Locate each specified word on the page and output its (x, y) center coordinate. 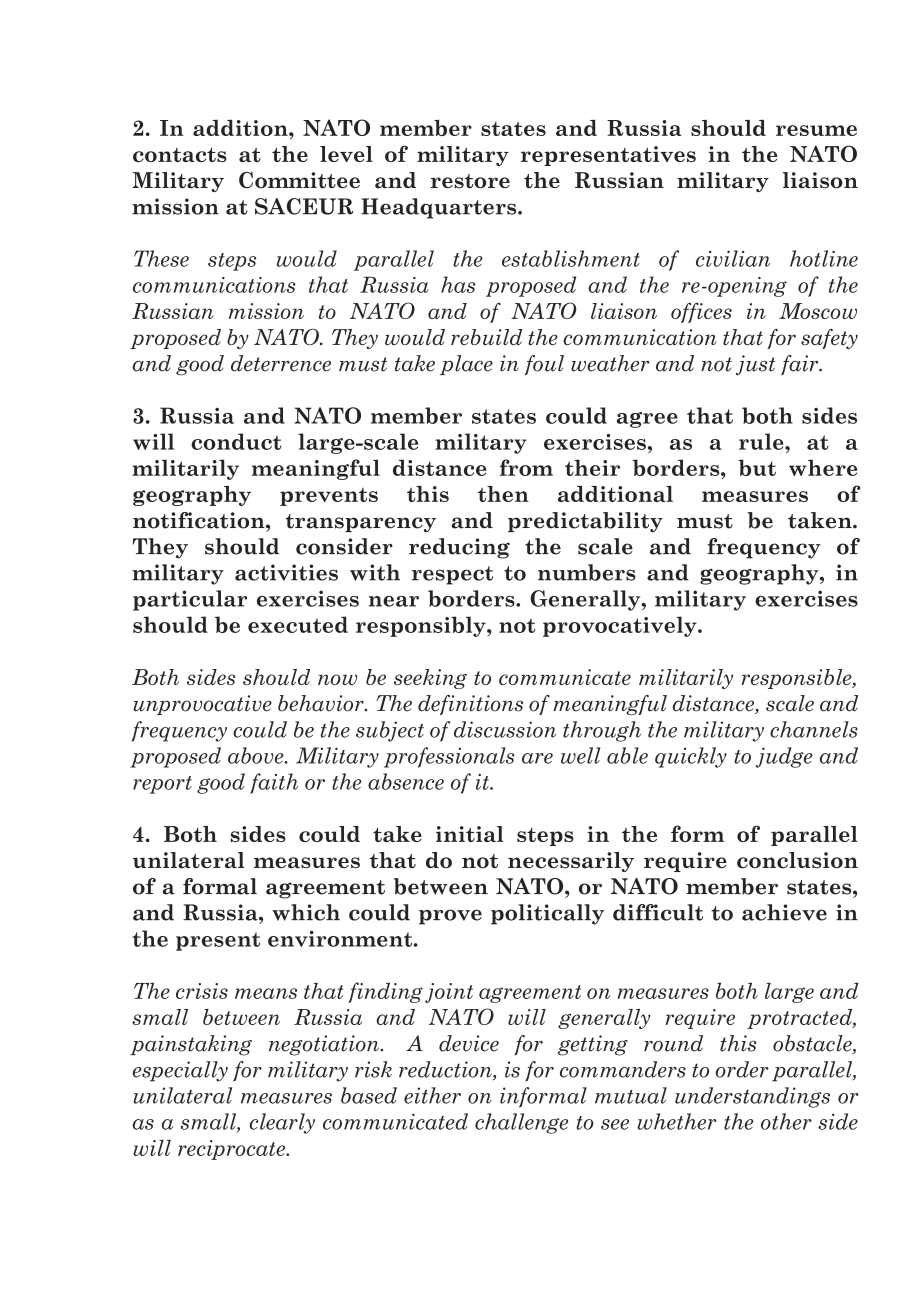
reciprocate (233, 1150)
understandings (752, 1097)
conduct (236, 441)
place (466, 365)
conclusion (797, 860)
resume (816, 130)
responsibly (422, 626)
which (306, 912)
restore (470, 181)
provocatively (621, 626)
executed (298, 624)
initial (470, 834)
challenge (521, 1123)
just (755, 365)
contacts (180, 155)
